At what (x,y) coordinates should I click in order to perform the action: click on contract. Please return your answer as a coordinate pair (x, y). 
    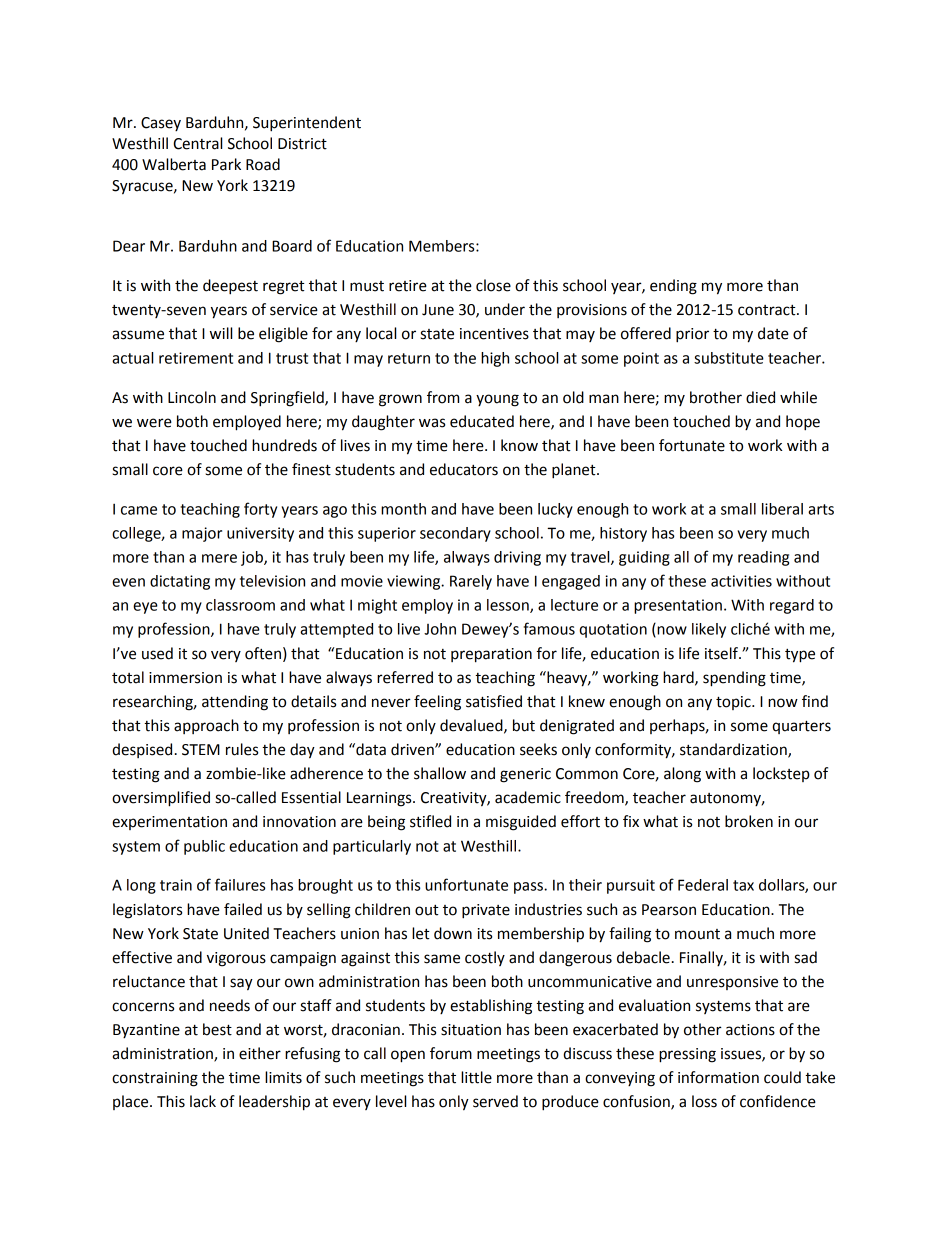
    Looking at the image, I should click on (768, 310).
